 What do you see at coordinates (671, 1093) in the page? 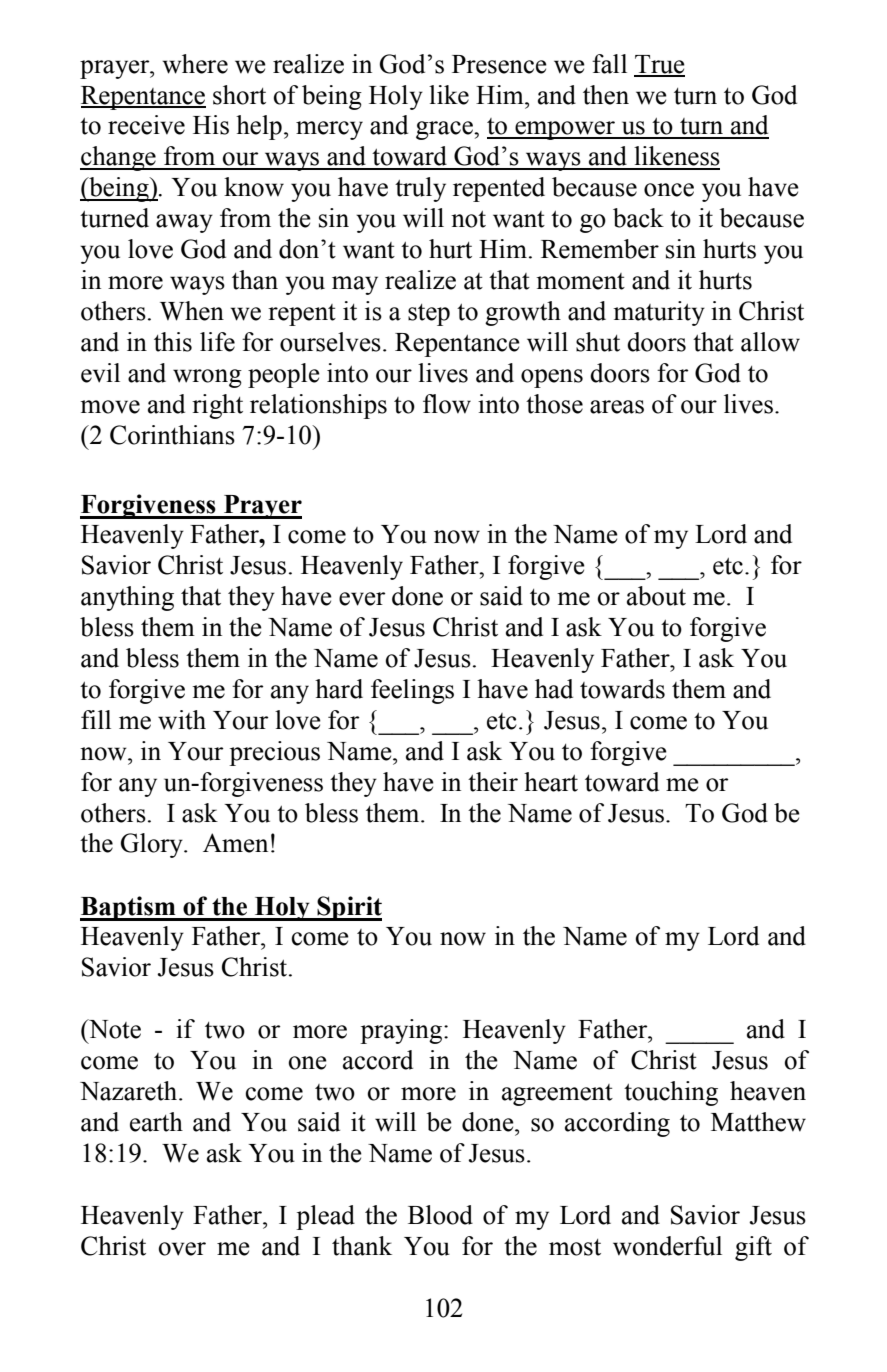
I see `touching` at bounding box center [671, 1093].
